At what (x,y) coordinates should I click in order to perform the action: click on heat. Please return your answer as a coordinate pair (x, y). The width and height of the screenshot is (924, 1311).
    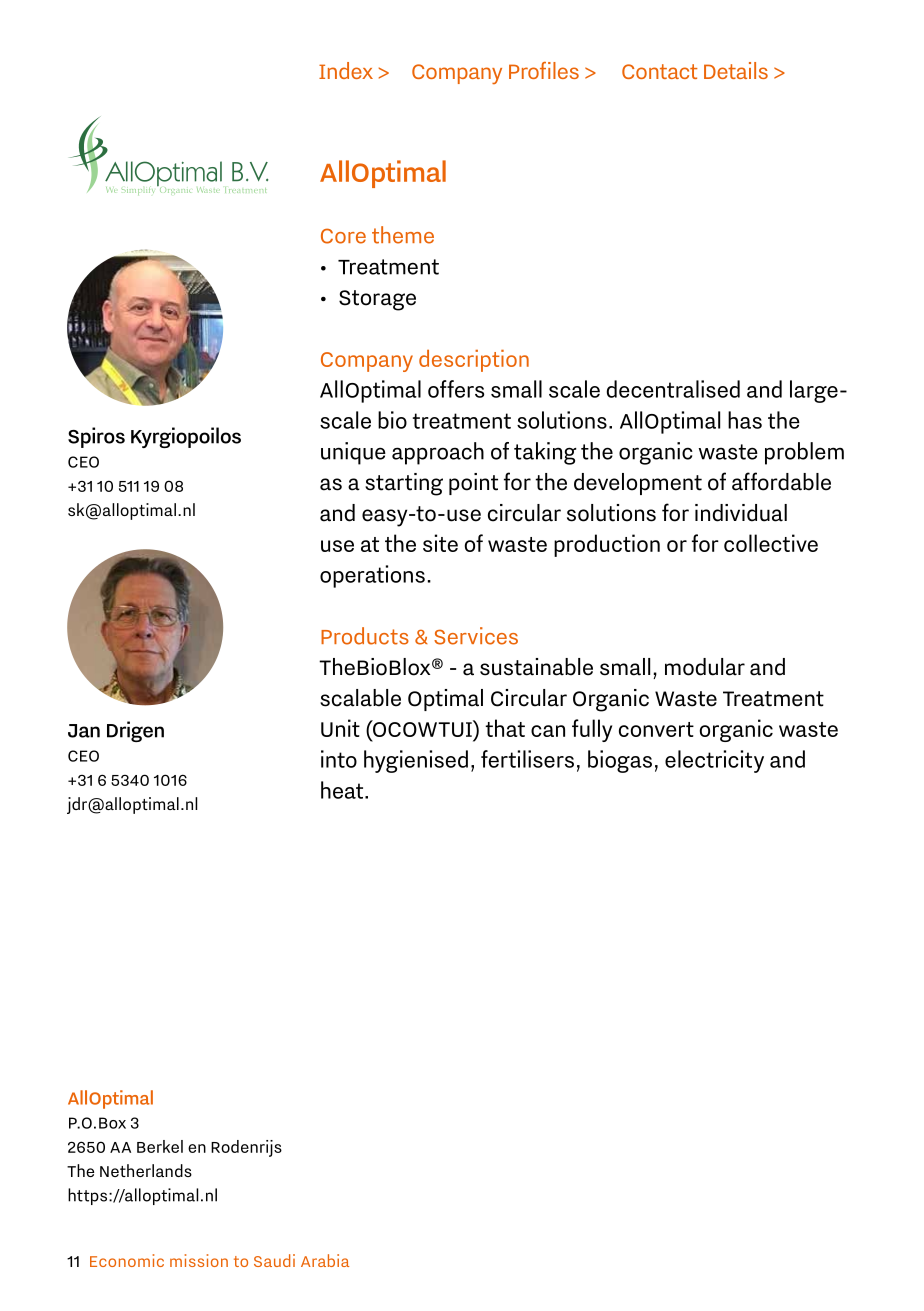
    Looking at the image, I should click on (343, 790).
